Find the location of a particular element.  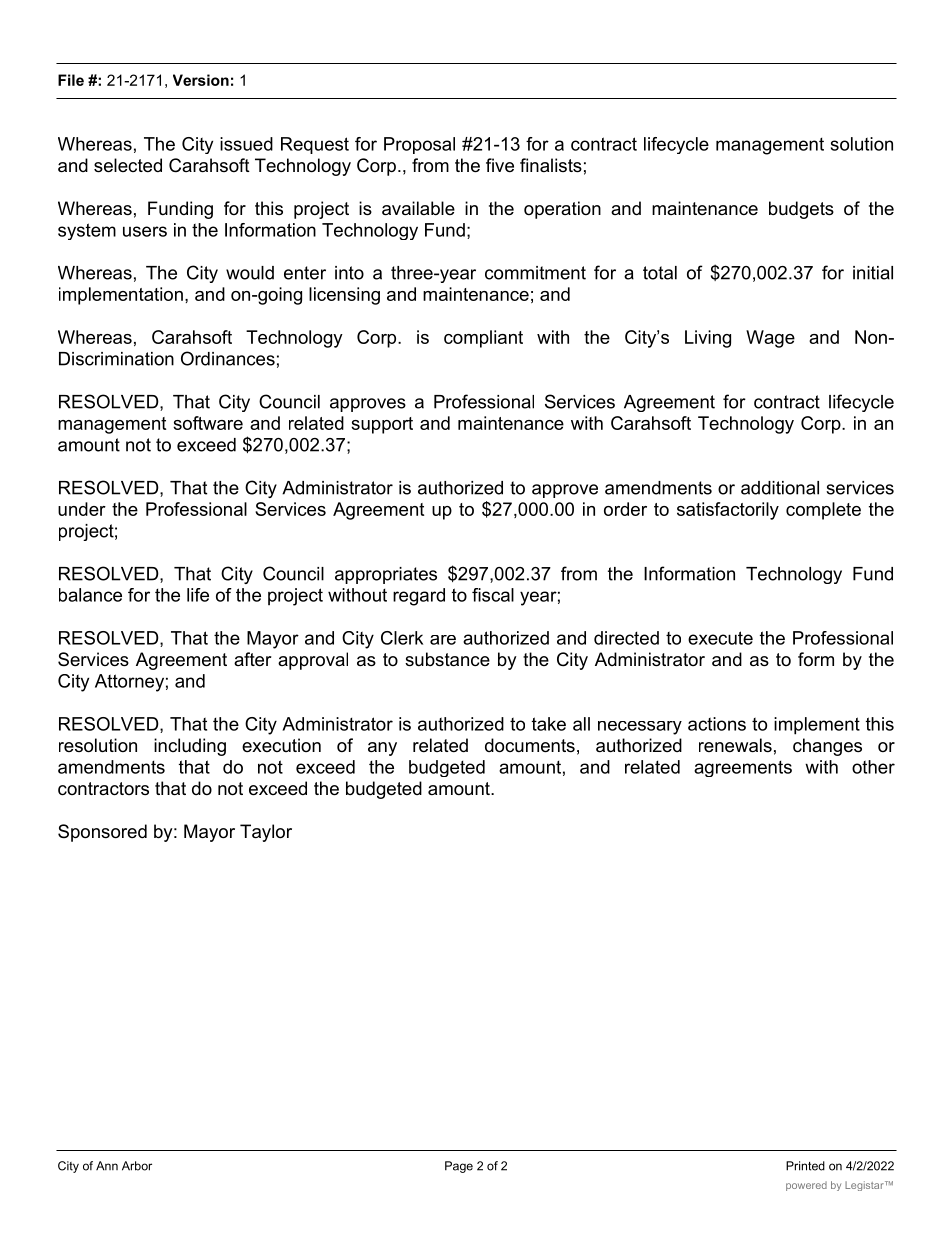

substance is located at coordinates (447, 659).
